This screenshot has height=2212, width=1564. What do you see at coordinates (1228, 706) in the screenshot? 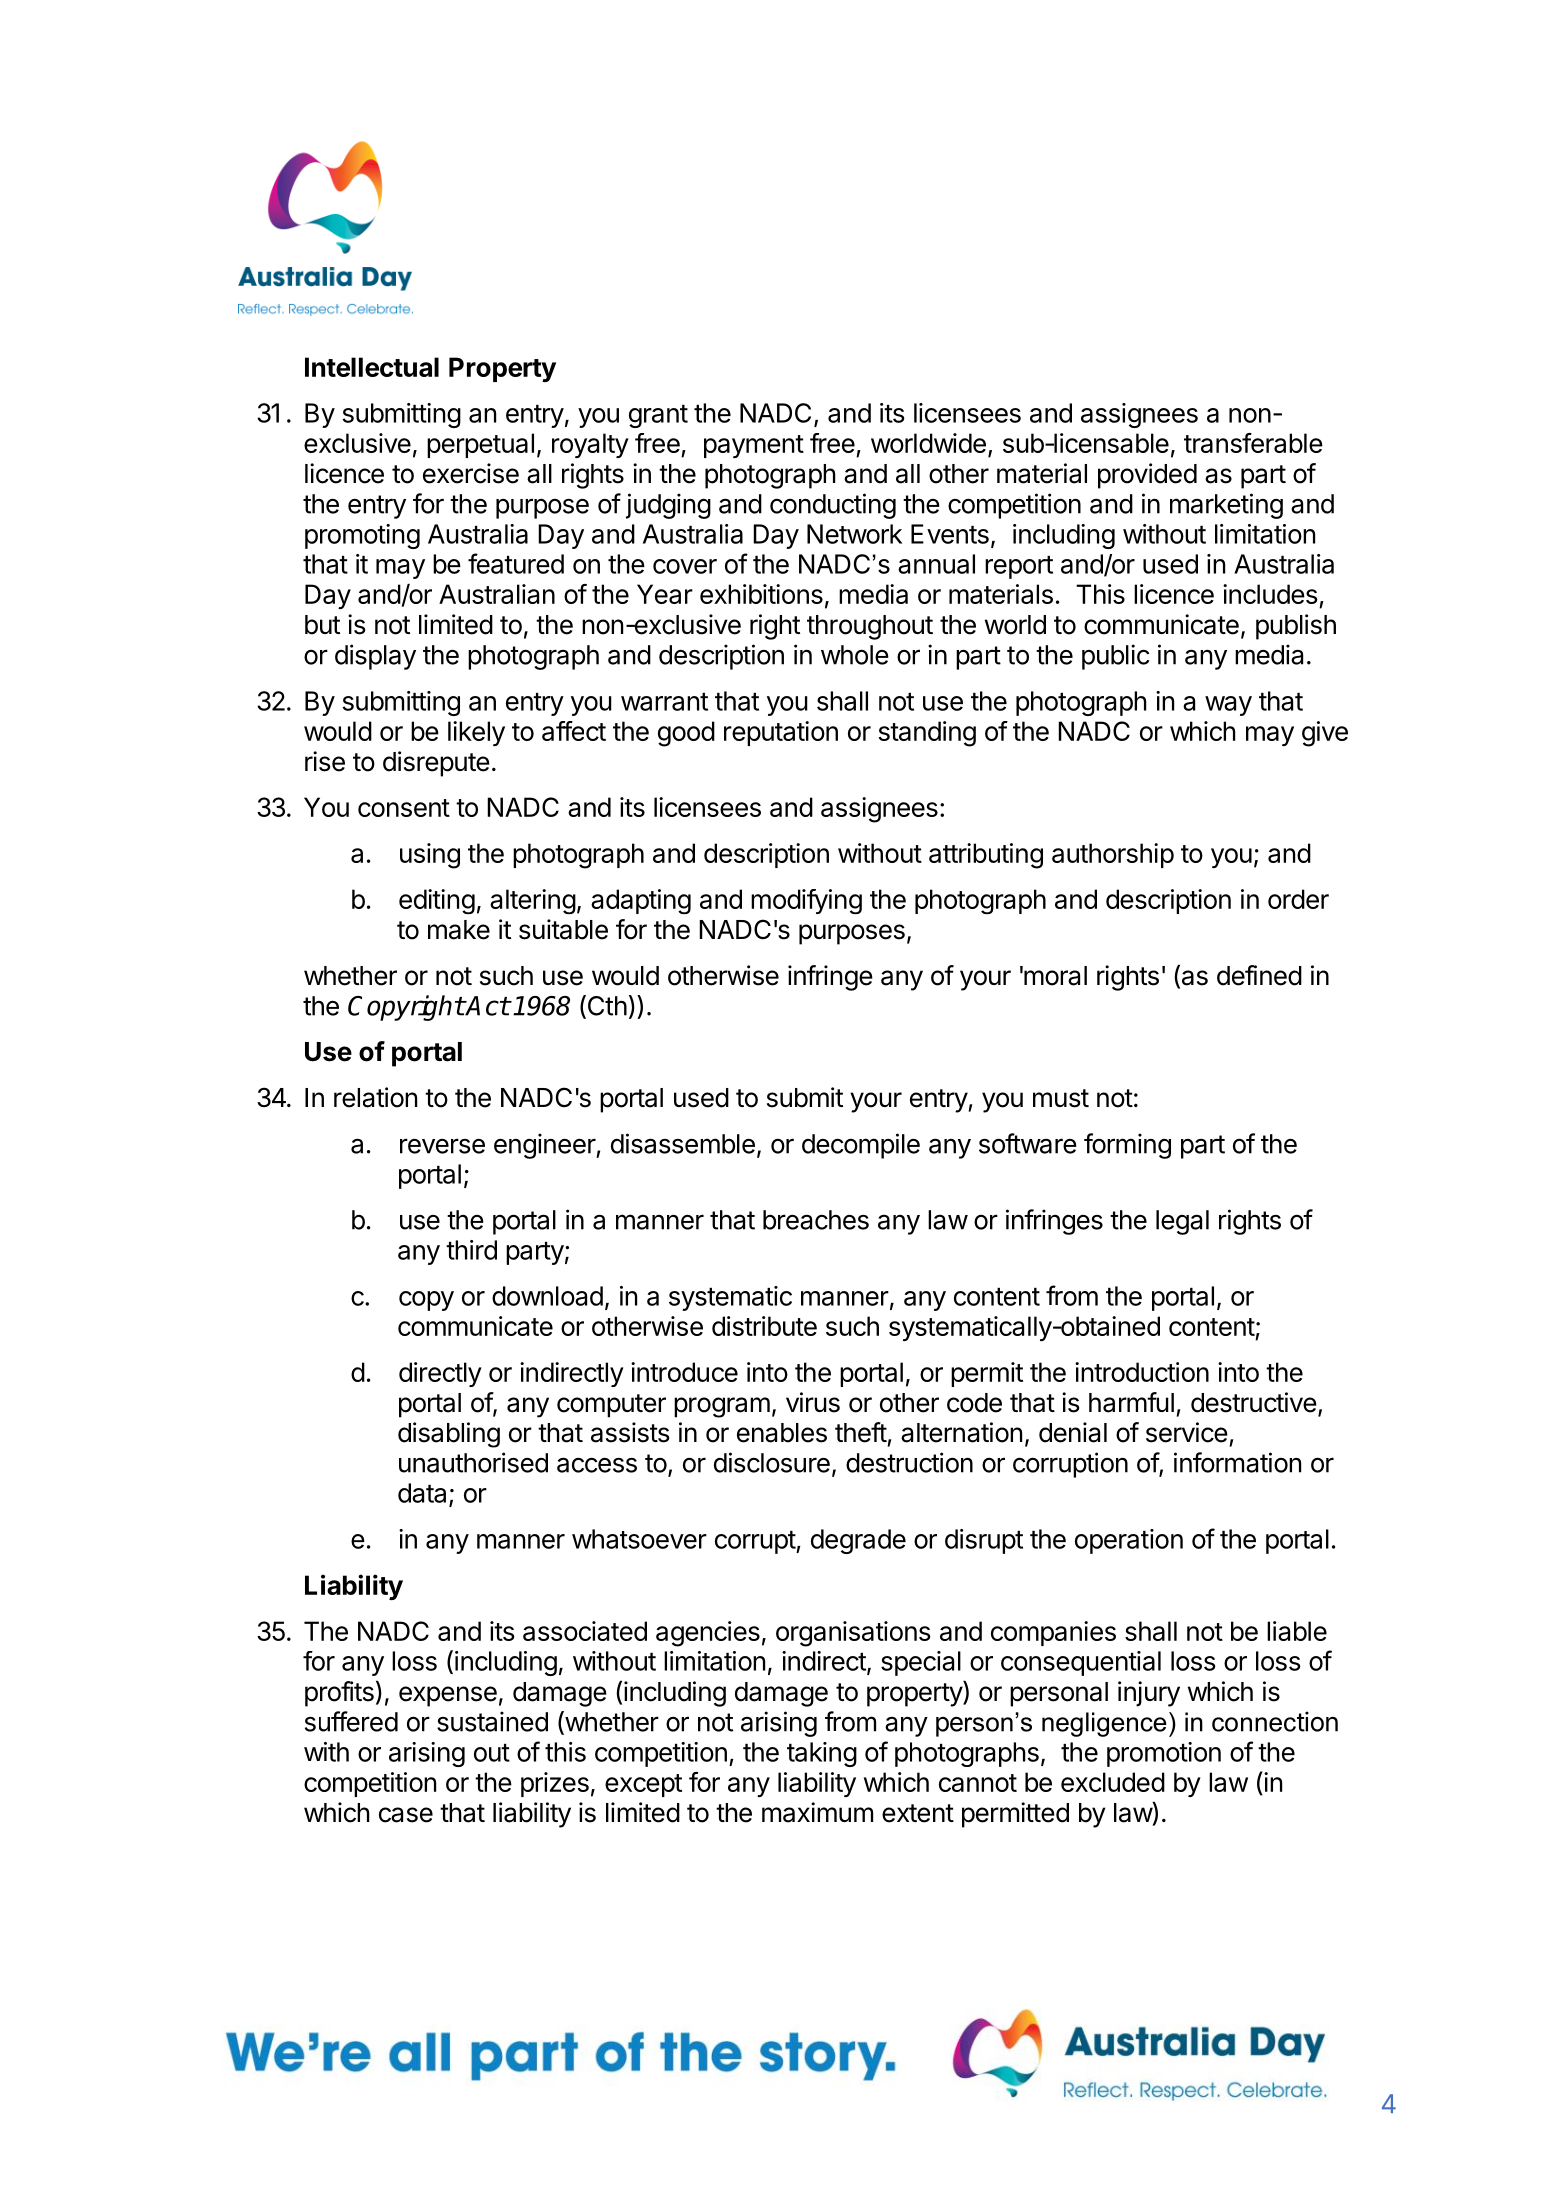
I see `way` at bounding box center [1228, 706].
